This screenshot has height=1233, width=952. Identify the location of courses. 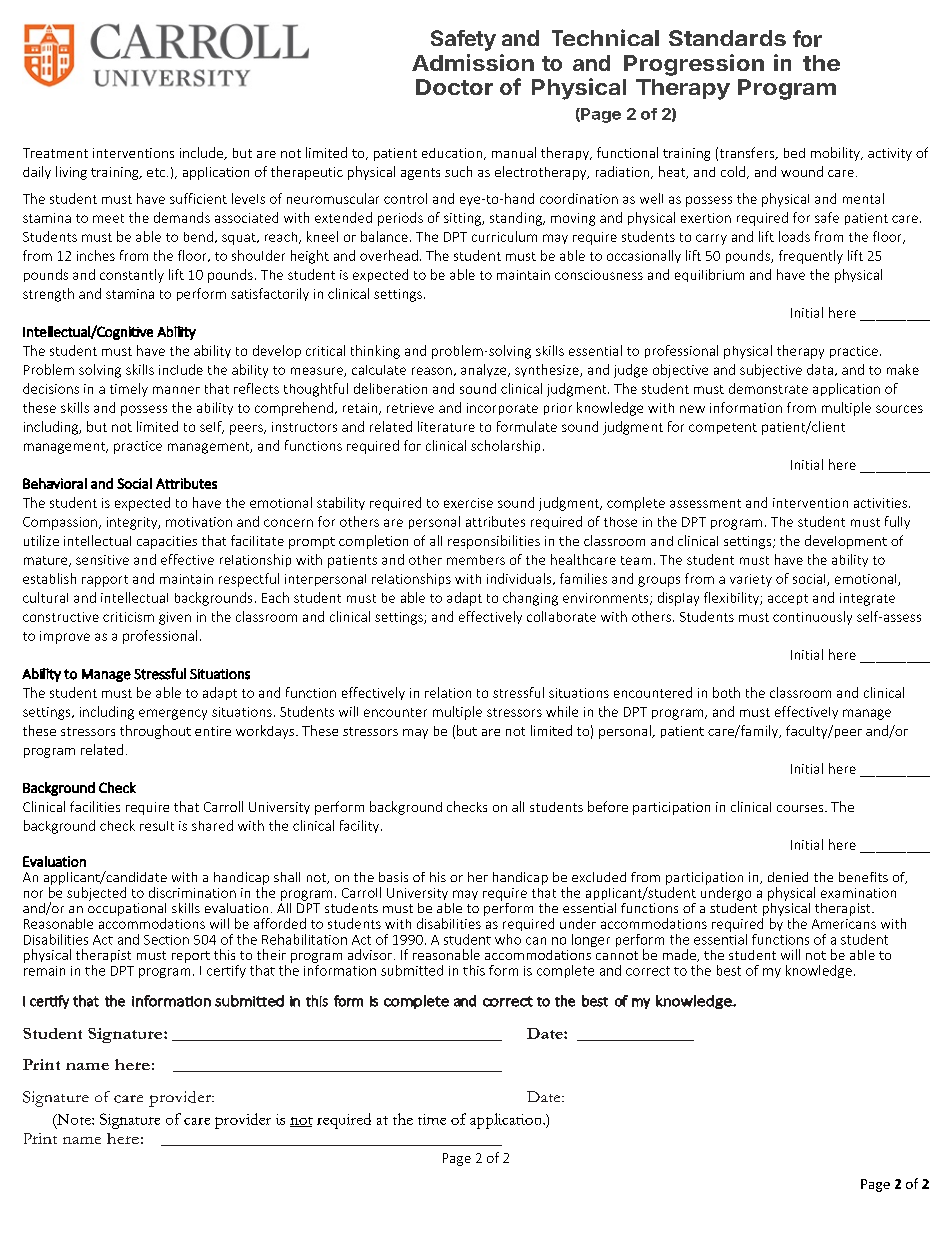
(801, 808).
